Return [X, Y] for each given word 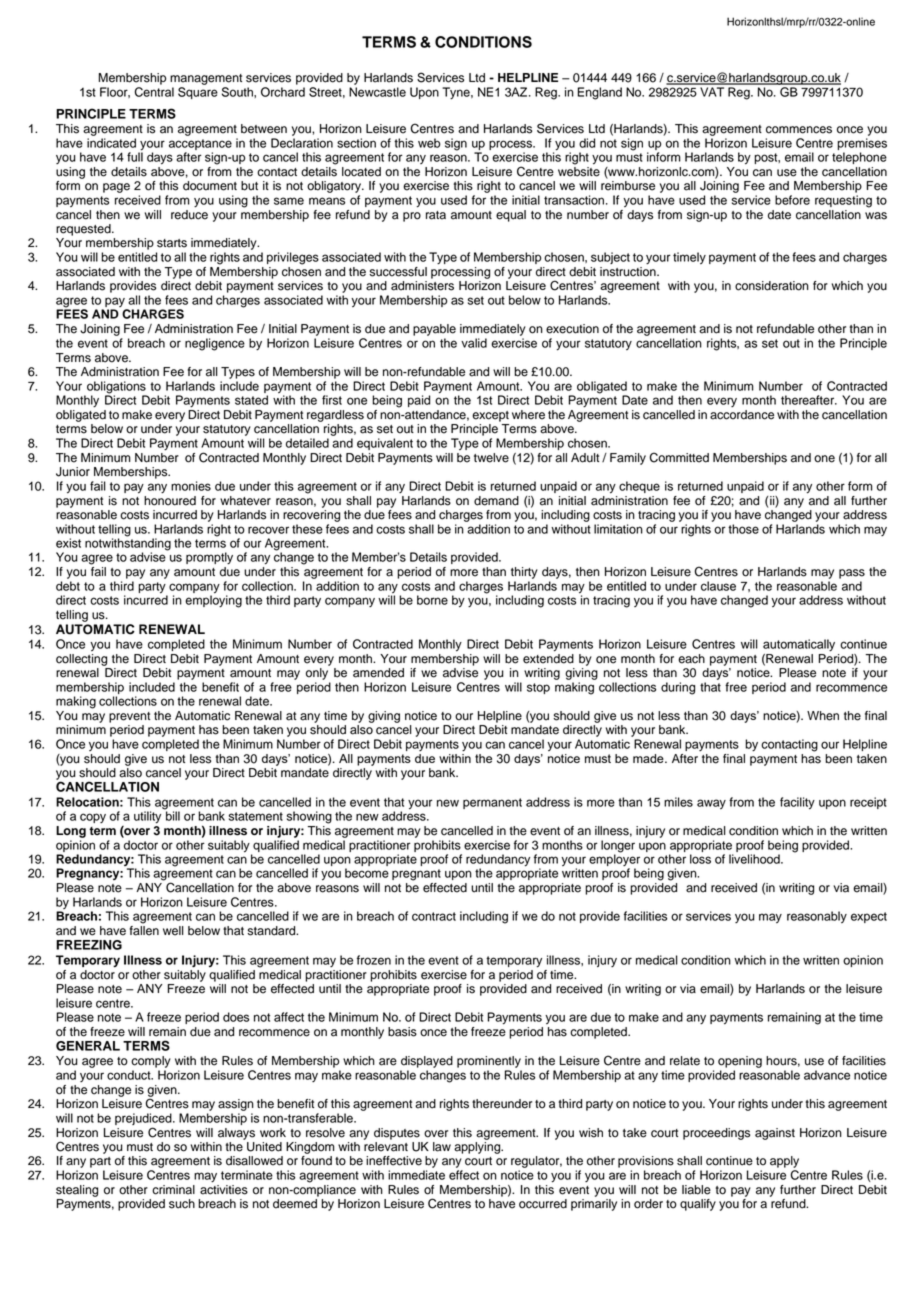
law [442, 1147]
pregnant [416, 875]
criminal [173, 1190]
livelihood [755, 859]
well [173, 931]
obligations [116, 387]
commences [799, 130]
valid [474, 343]
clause [718, 586]
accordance [742, 415]
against [775, 1134]
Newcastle [377, 92]
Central [154, 92]
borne [432, 600]
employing [213, 600]
